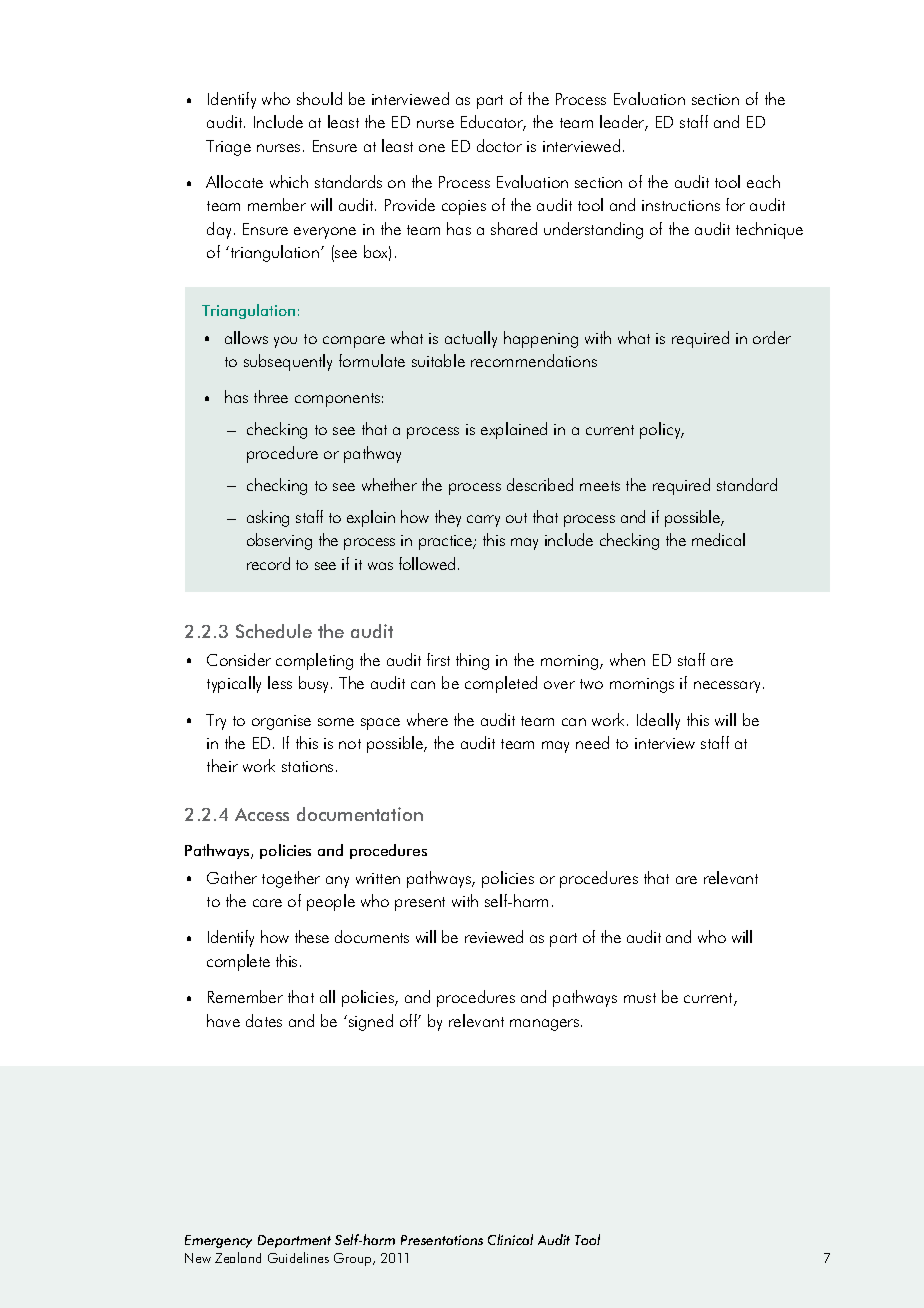 Image resolution: width=924 pixels, height=1308 pixels. Describe the element at coordinates (280, 682) in the screenshot. I see `less` at that location.
